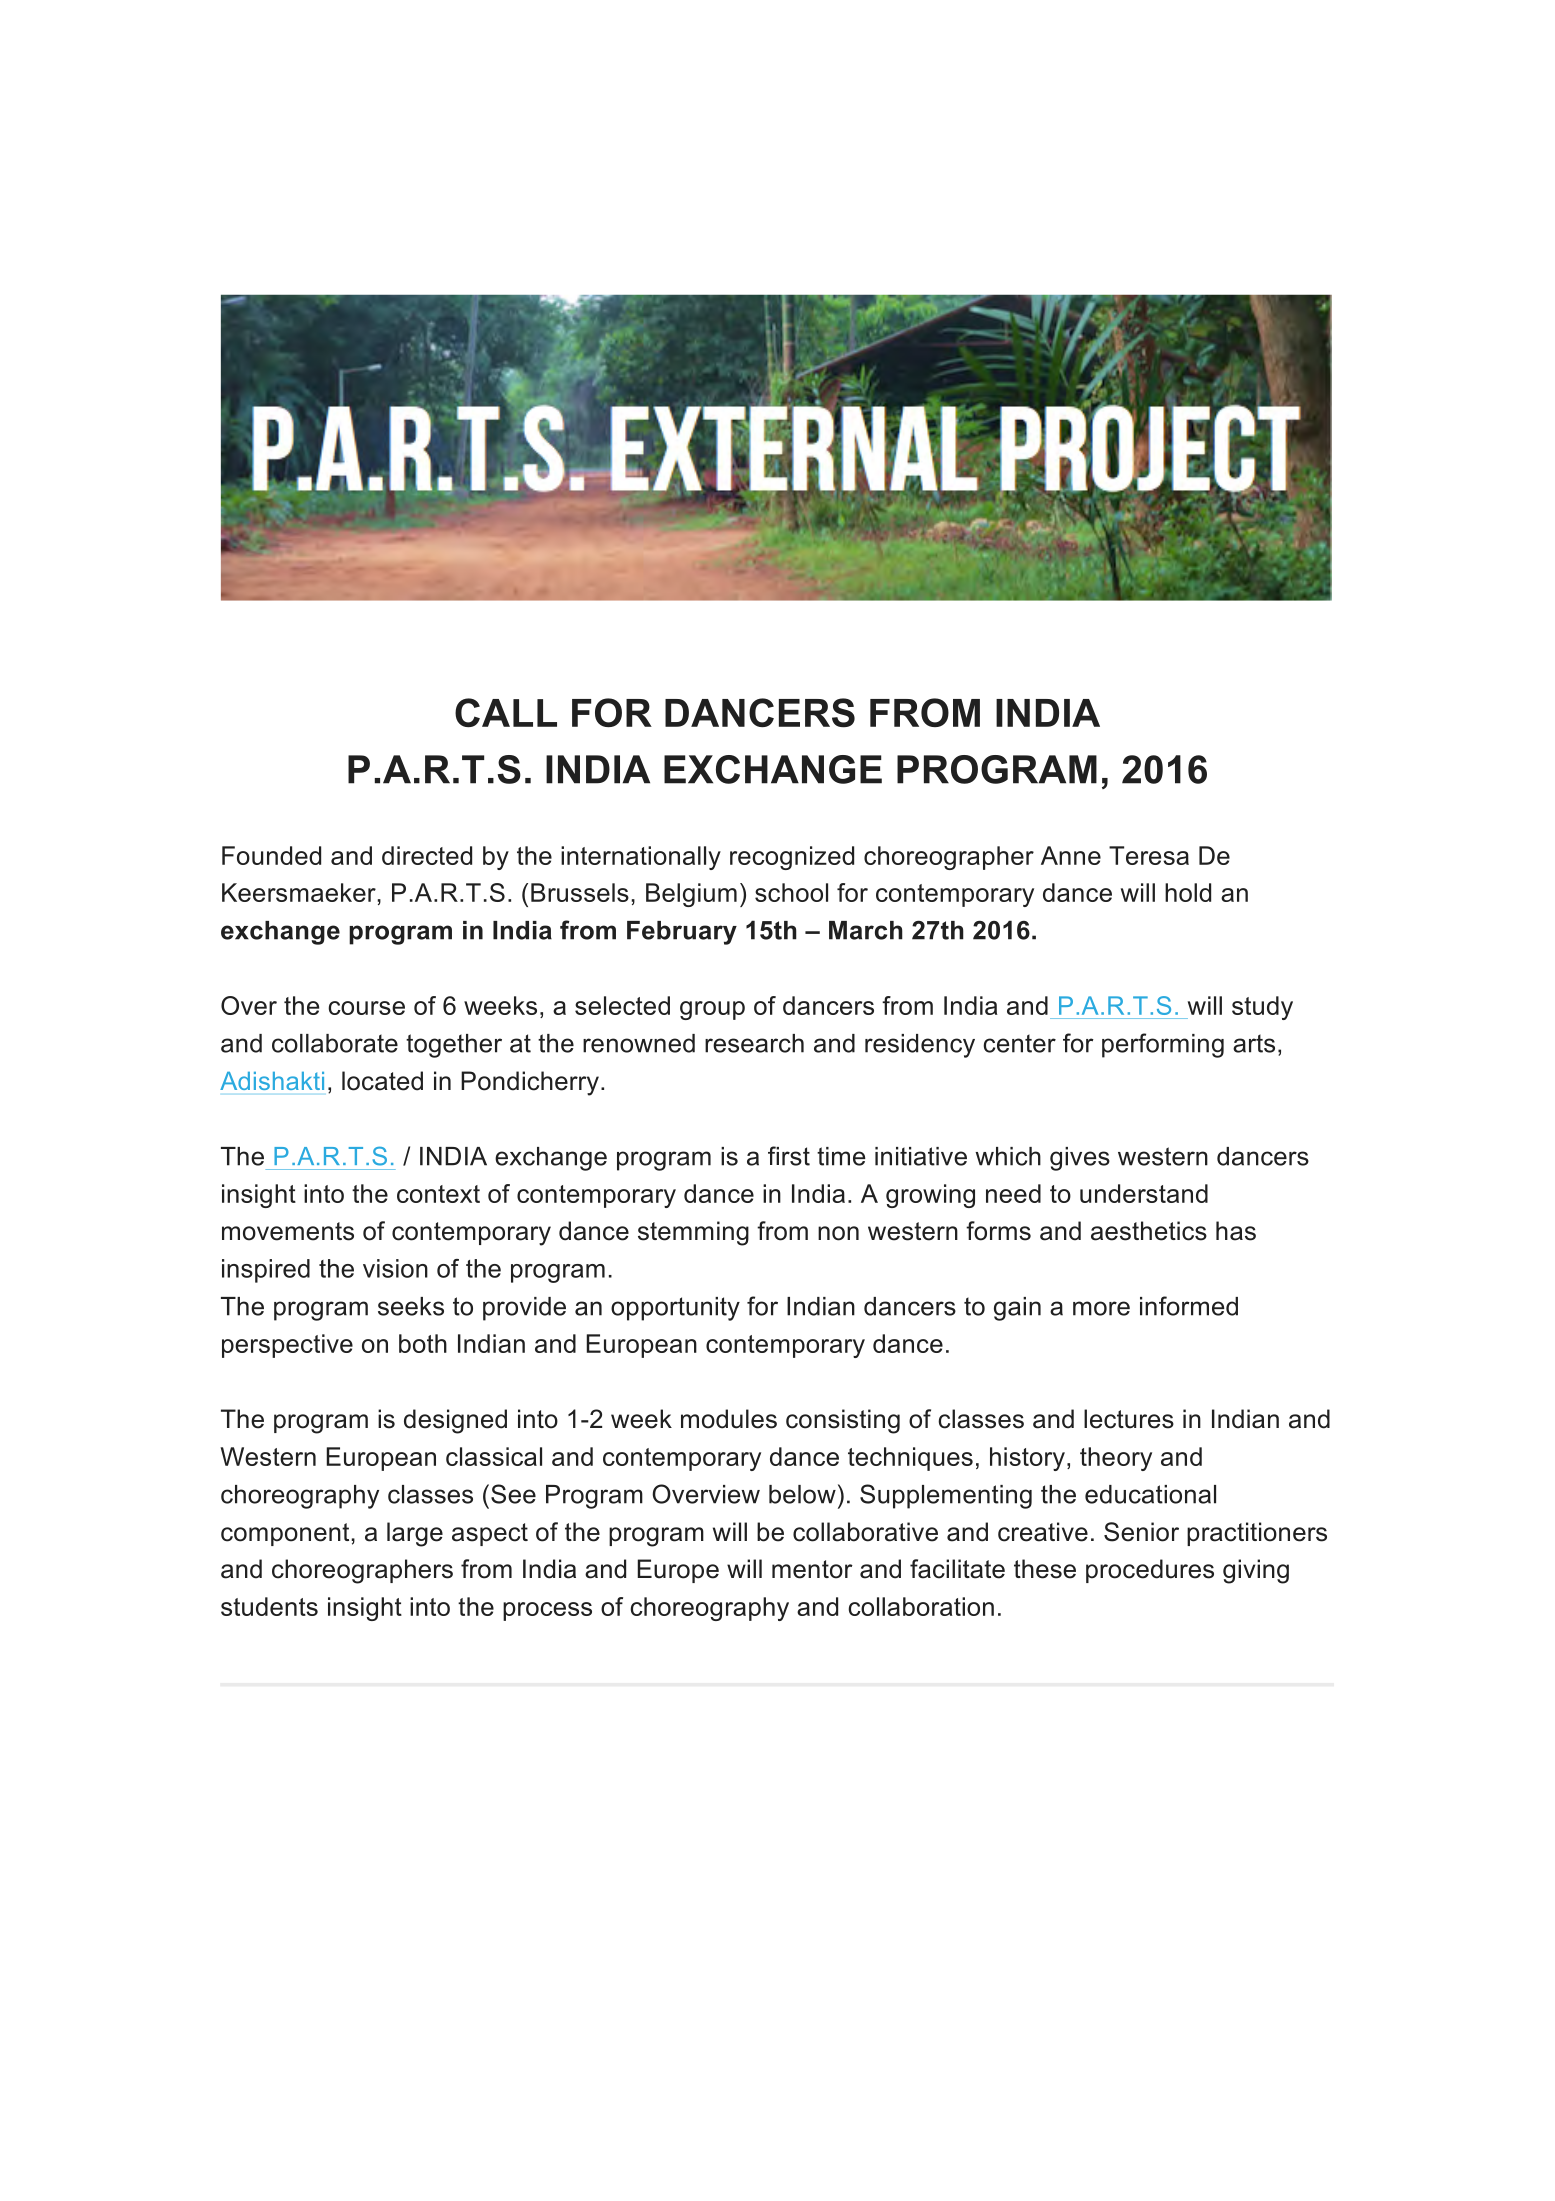  What do you see at coordinates (754, 1043) in the page?
I see `research` at bounding box center [754, 1043].
